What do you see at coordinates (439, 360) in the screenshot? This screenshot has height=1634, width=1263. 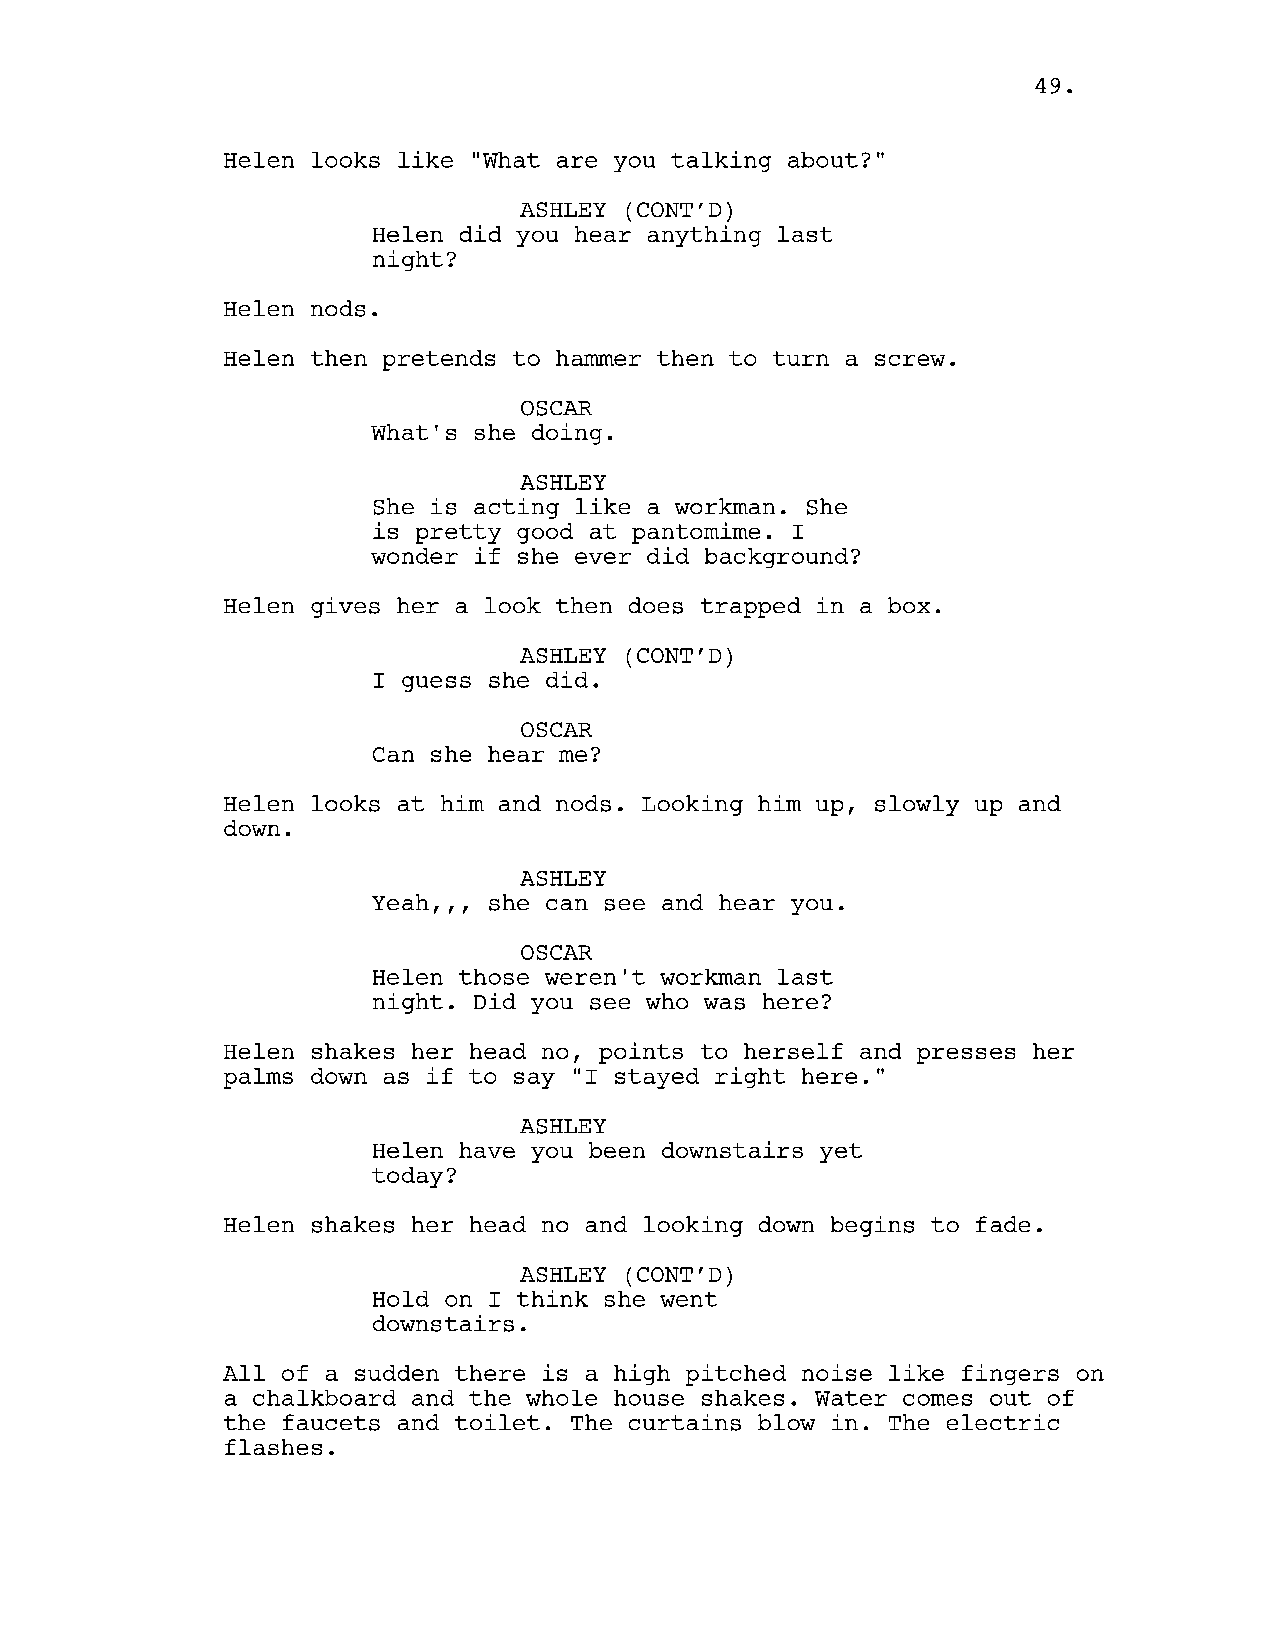 I see `pretends` at bounding box center [439, 360].
